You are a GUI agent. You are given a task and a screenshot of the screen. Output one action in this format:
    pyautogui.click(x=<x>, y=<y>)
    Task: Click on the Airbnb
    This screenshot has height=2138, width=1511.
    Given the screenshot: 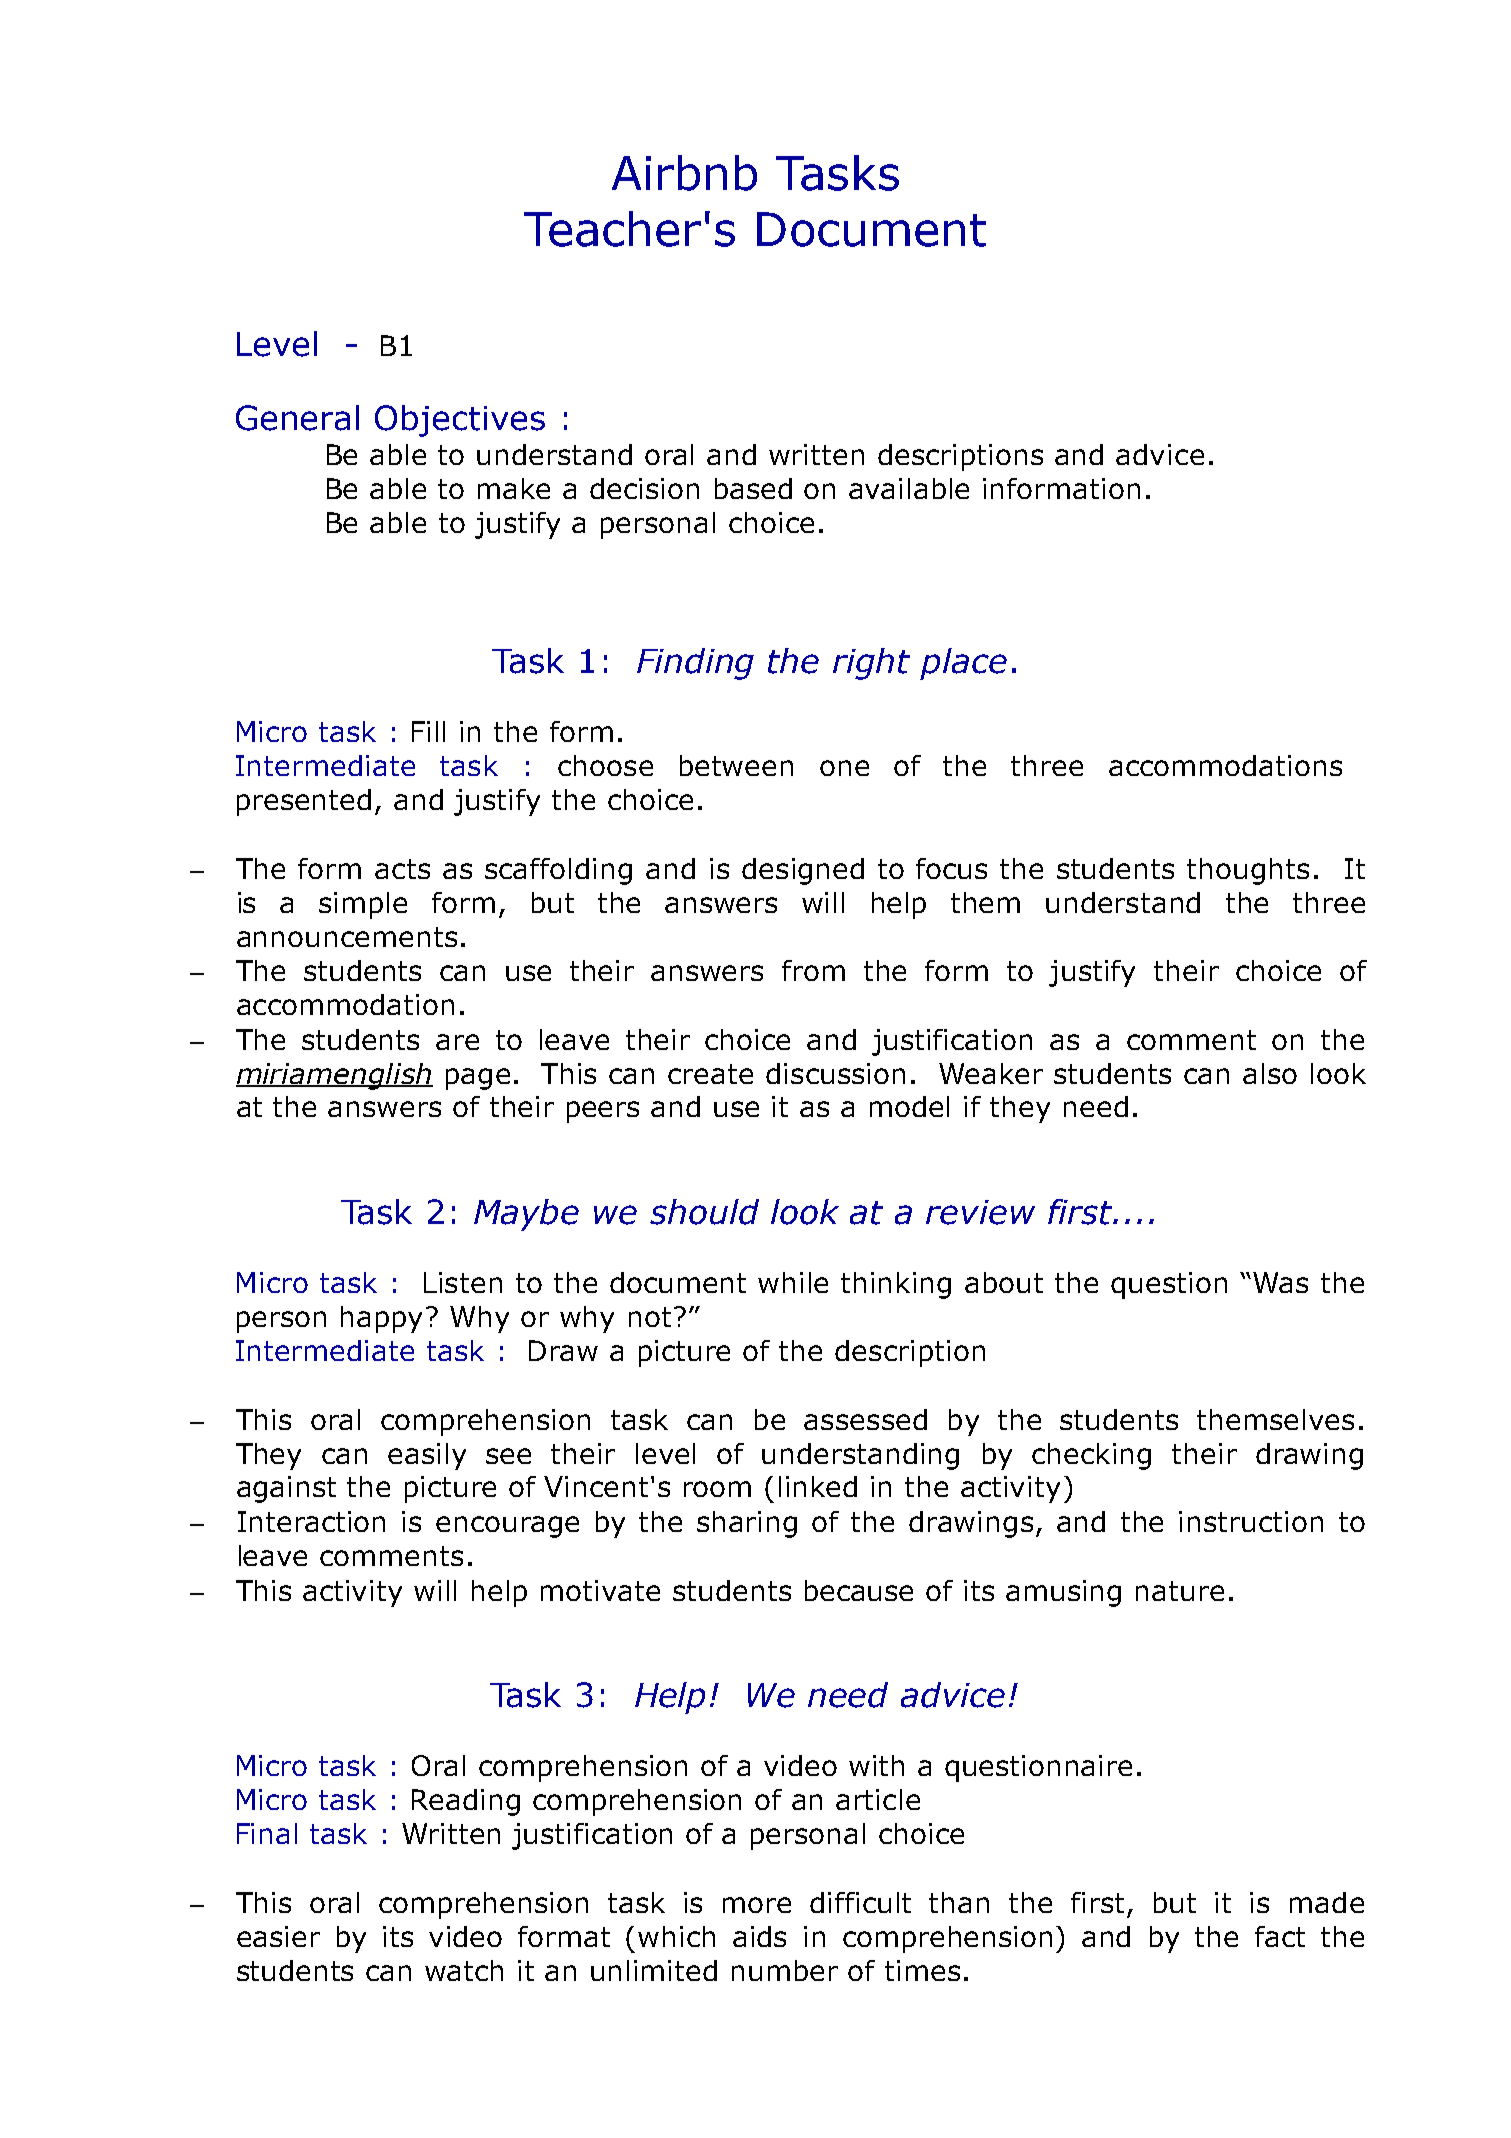 What is the action you would take?
    pyautogui.click(x=684, y=173)
